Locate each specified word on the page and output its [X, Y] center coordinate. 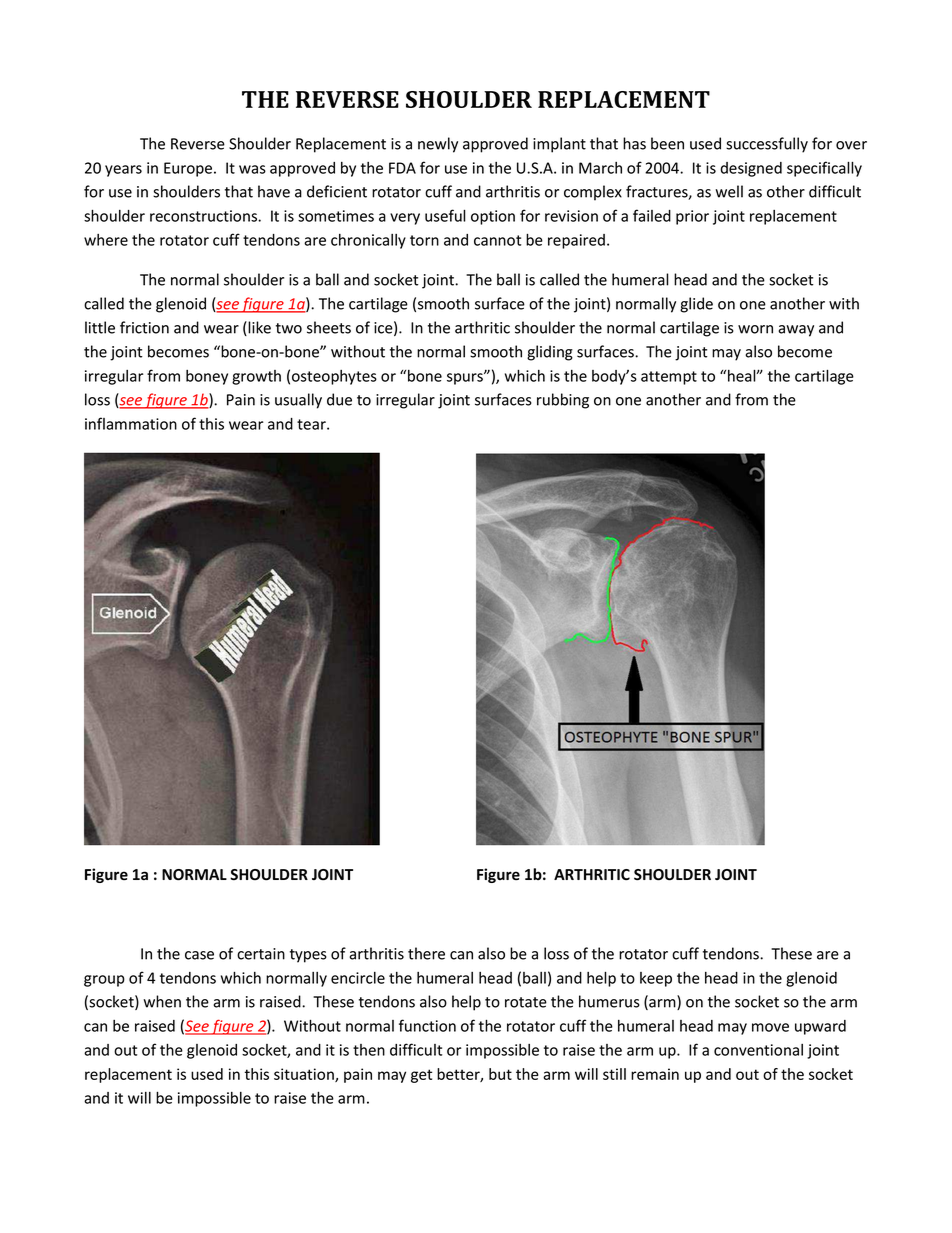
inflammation [131, 423]
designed [751, 169]
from [751, 399]
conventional [758, 1050]
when [162, 1001]
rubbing [563, 401]
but [500, 1074]
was [252, 169]
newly [438, 145]
